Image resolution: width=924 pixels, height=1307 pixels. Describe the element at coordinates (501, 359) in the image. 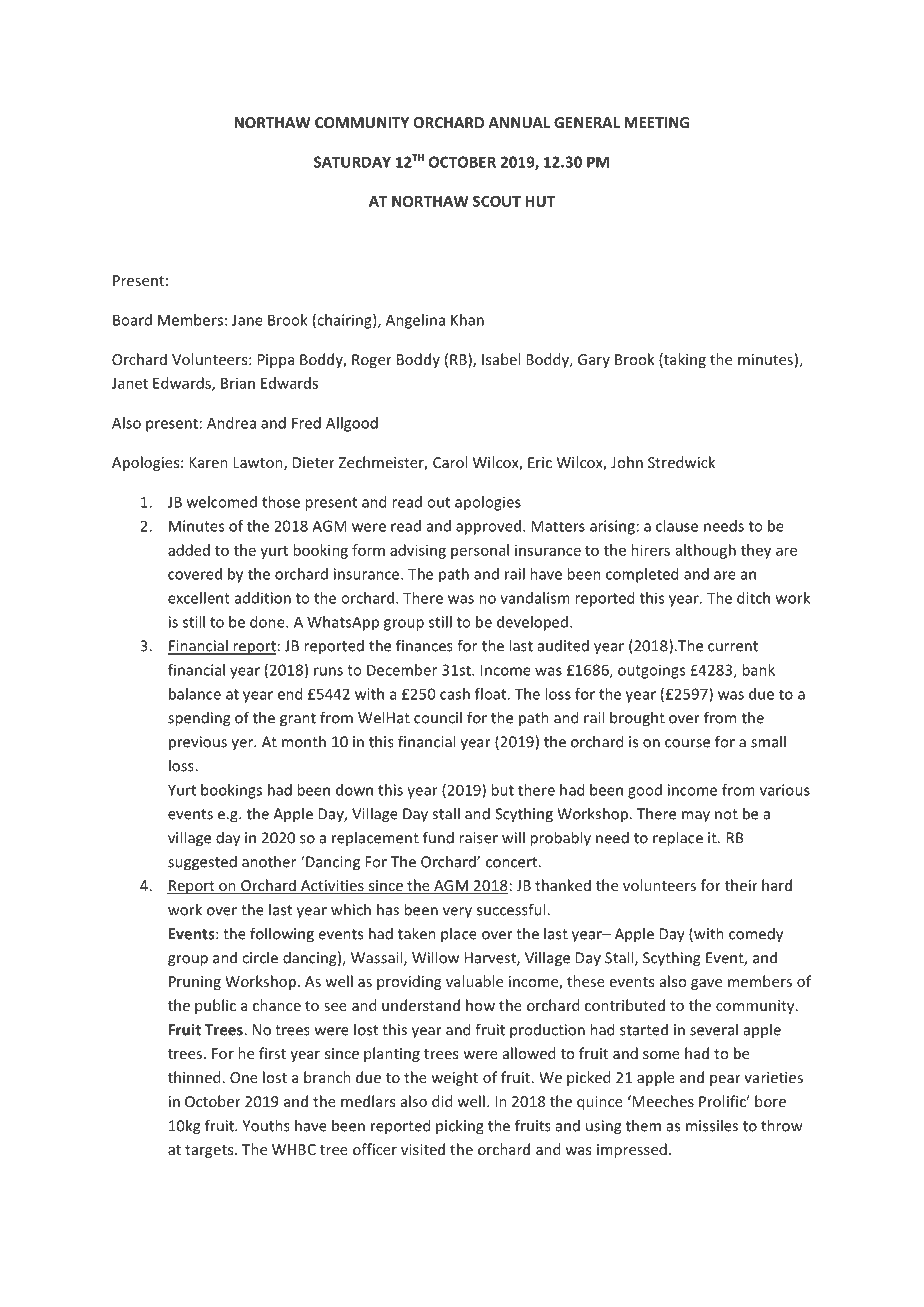

I see `Isabel` at that location.
